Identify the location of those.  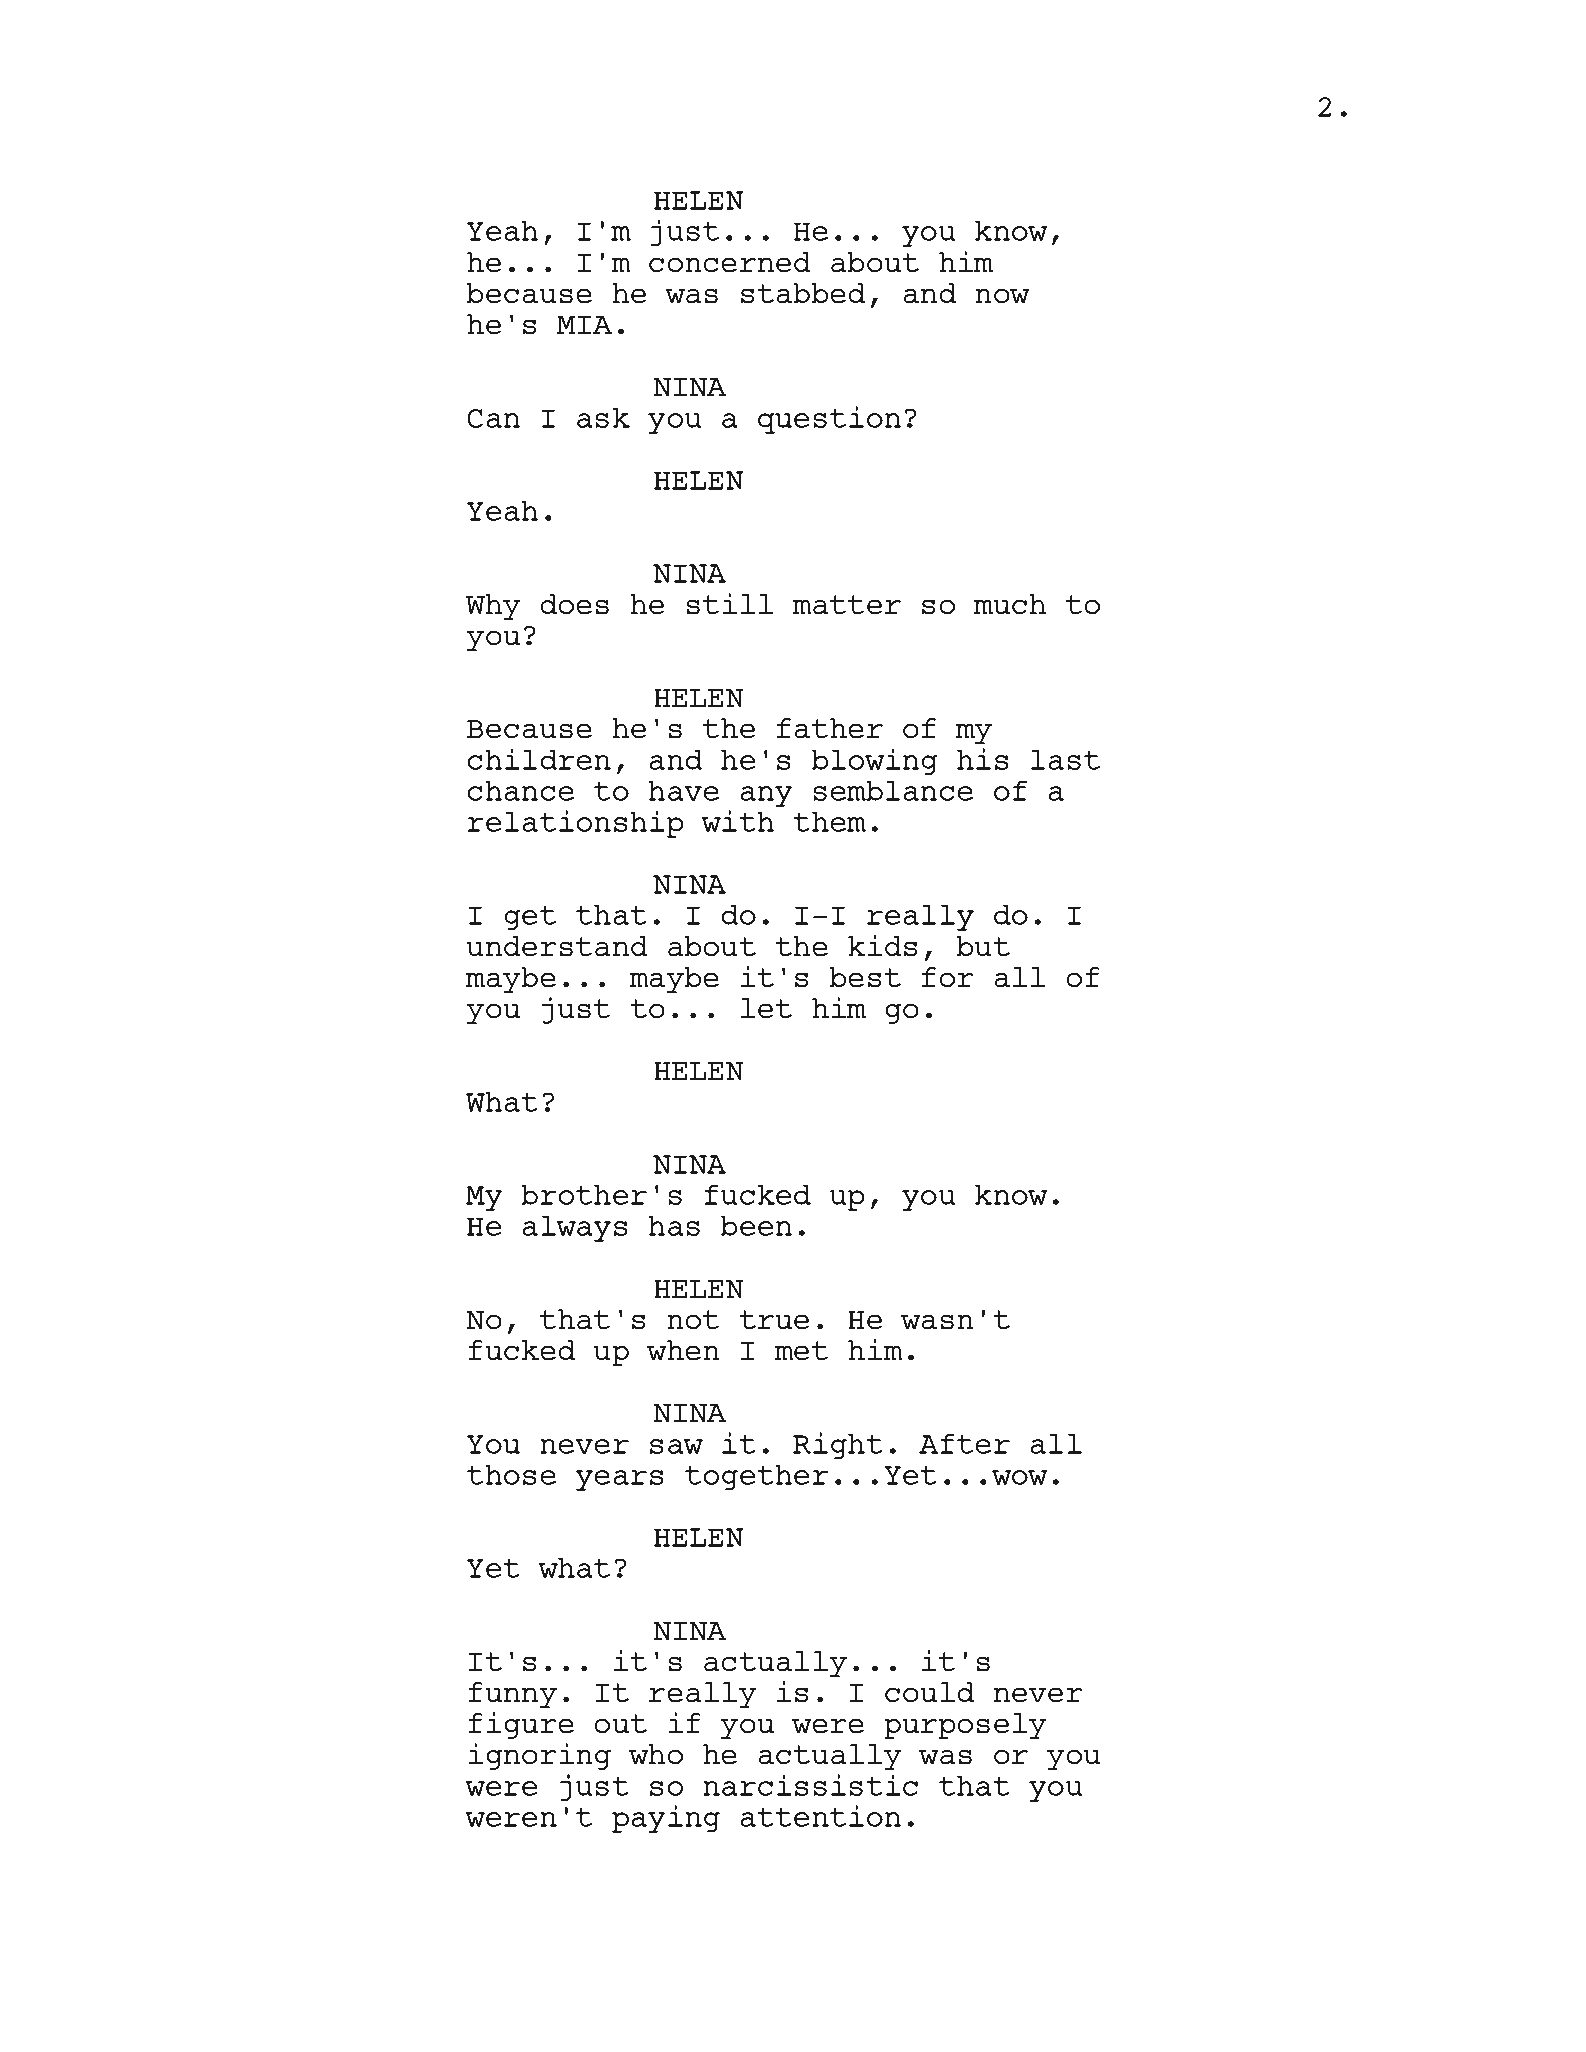
(511, 1474).
